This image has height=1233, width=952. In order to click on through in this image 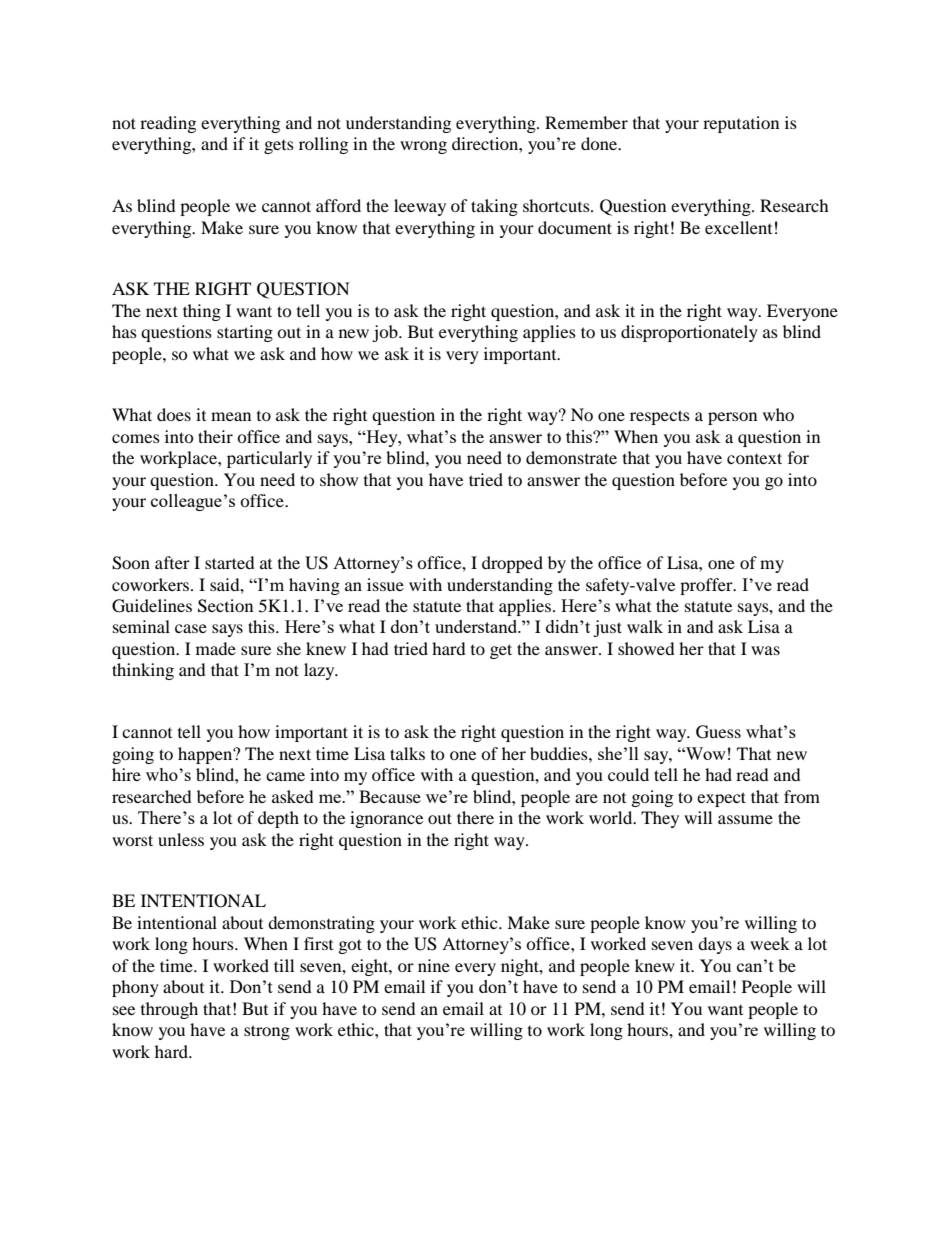, I will do `click(169, 1010)`.
